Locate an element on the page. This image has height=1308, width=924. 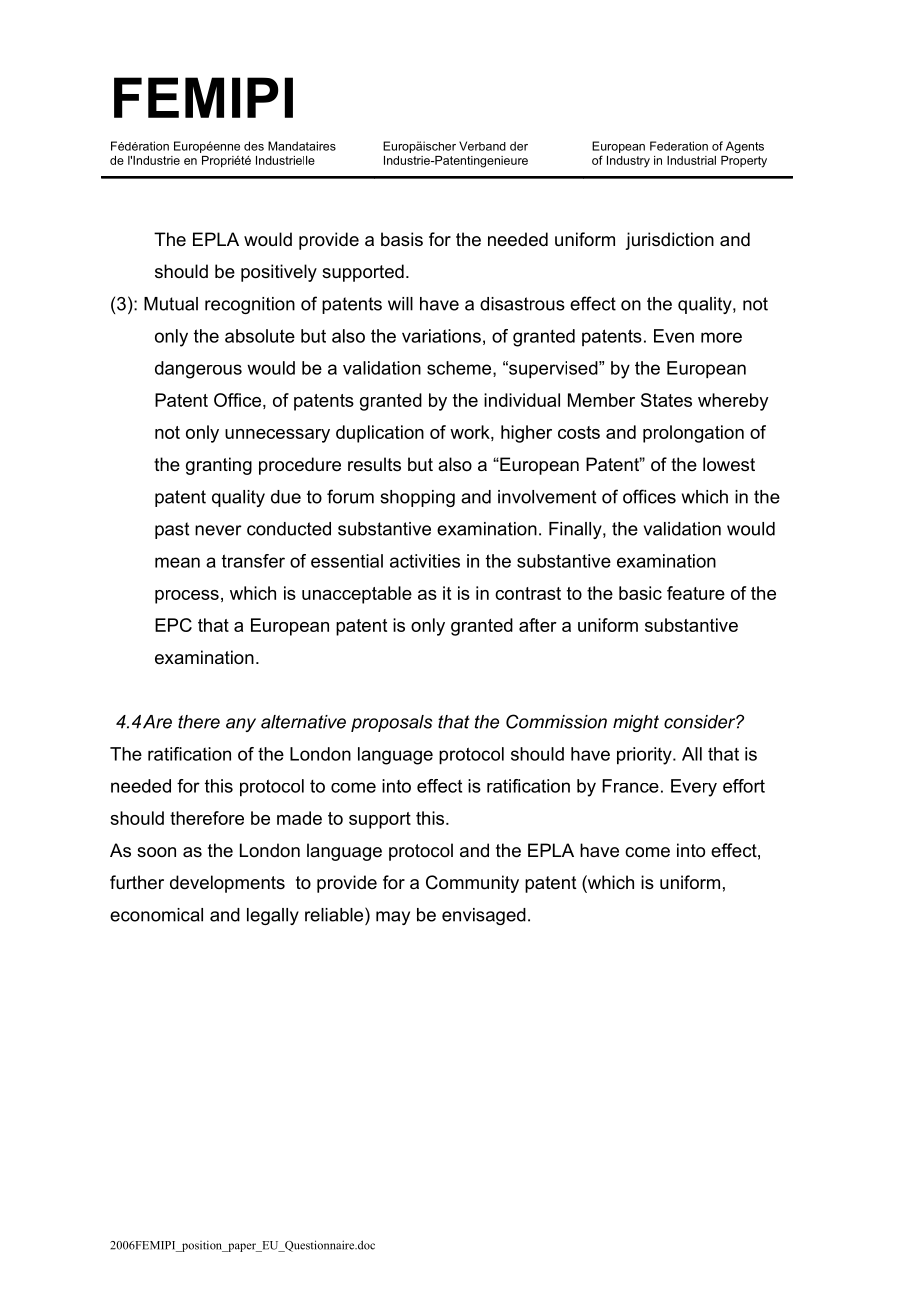
scheme is located at coordinates (460, 369).
